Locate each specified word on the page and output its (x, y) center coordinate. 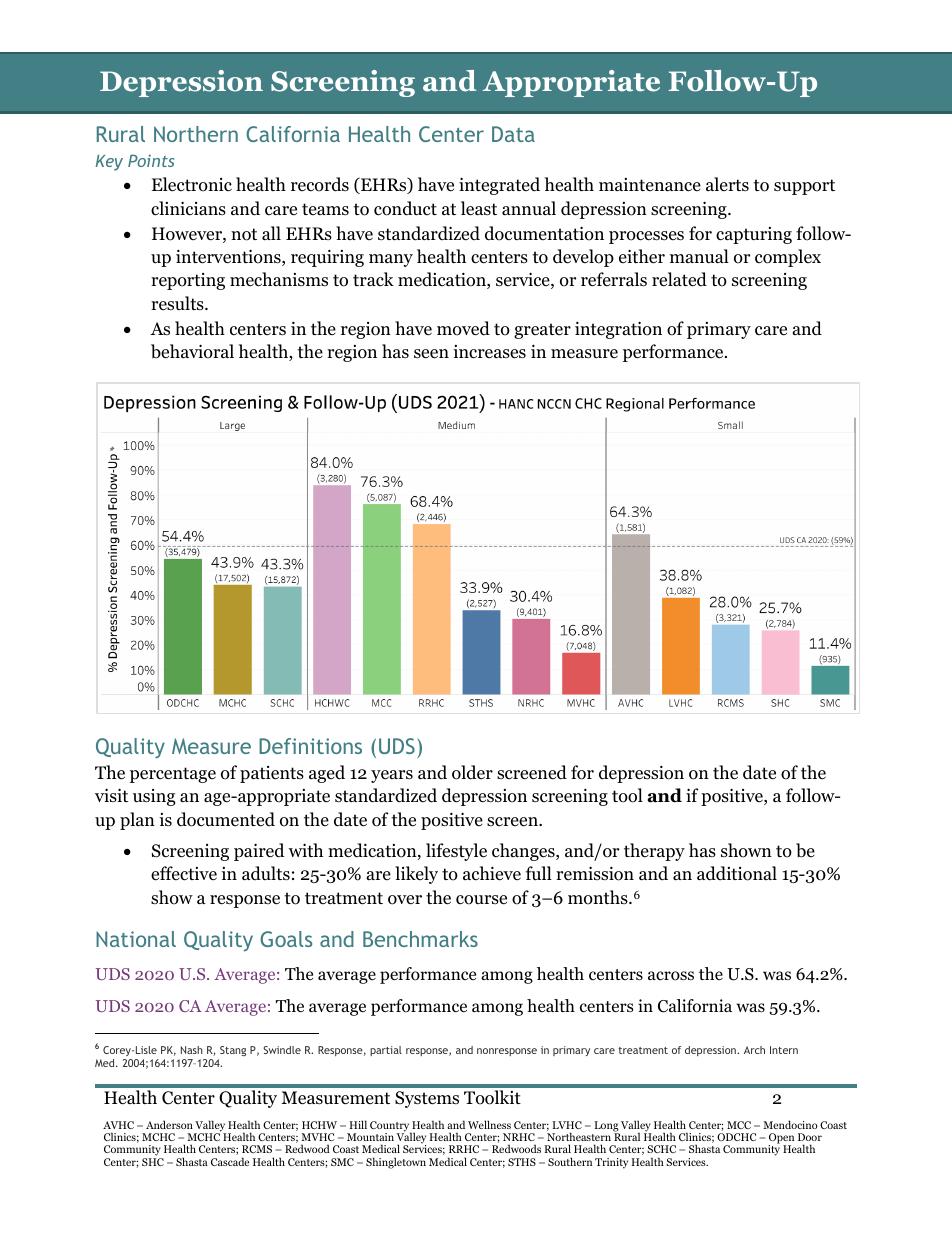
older (472, 772)
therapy (654, 852)
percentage (173, 775)
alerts (727, 184)
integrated (499, 186)
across (671, 976)
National (136, 939)
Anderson (169, 1124)
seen (431, 354)
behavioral (192, 351)
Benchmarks (420, 939)
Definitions (310, 746)
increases (489, 352)
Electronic (192, 184)
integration (618, 330)
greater (542, 331)
